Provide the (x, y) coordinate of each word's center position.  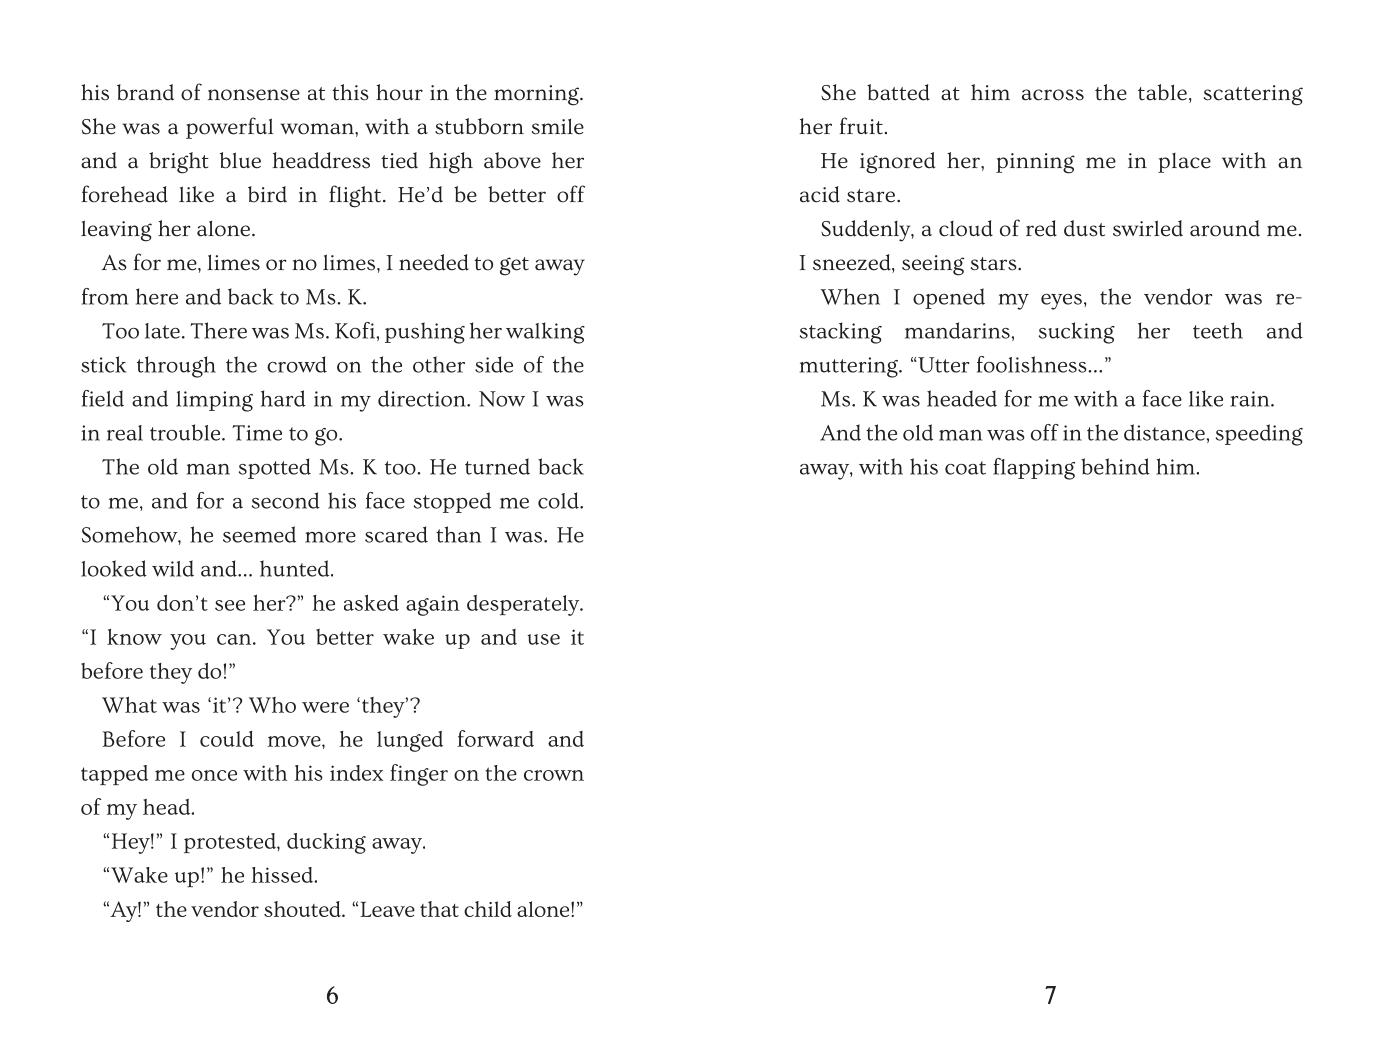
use (543, 639)
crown (554, 775)
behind (1115, 466)
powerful (229, 128)
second (286, 500)
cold (559, 500)
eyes (1061, 302)
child (488, 909)
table (1162, 92)
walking (545, 333)
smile (558, 127)
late (162, 331)
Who (272, 705)
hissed (283, 875)
